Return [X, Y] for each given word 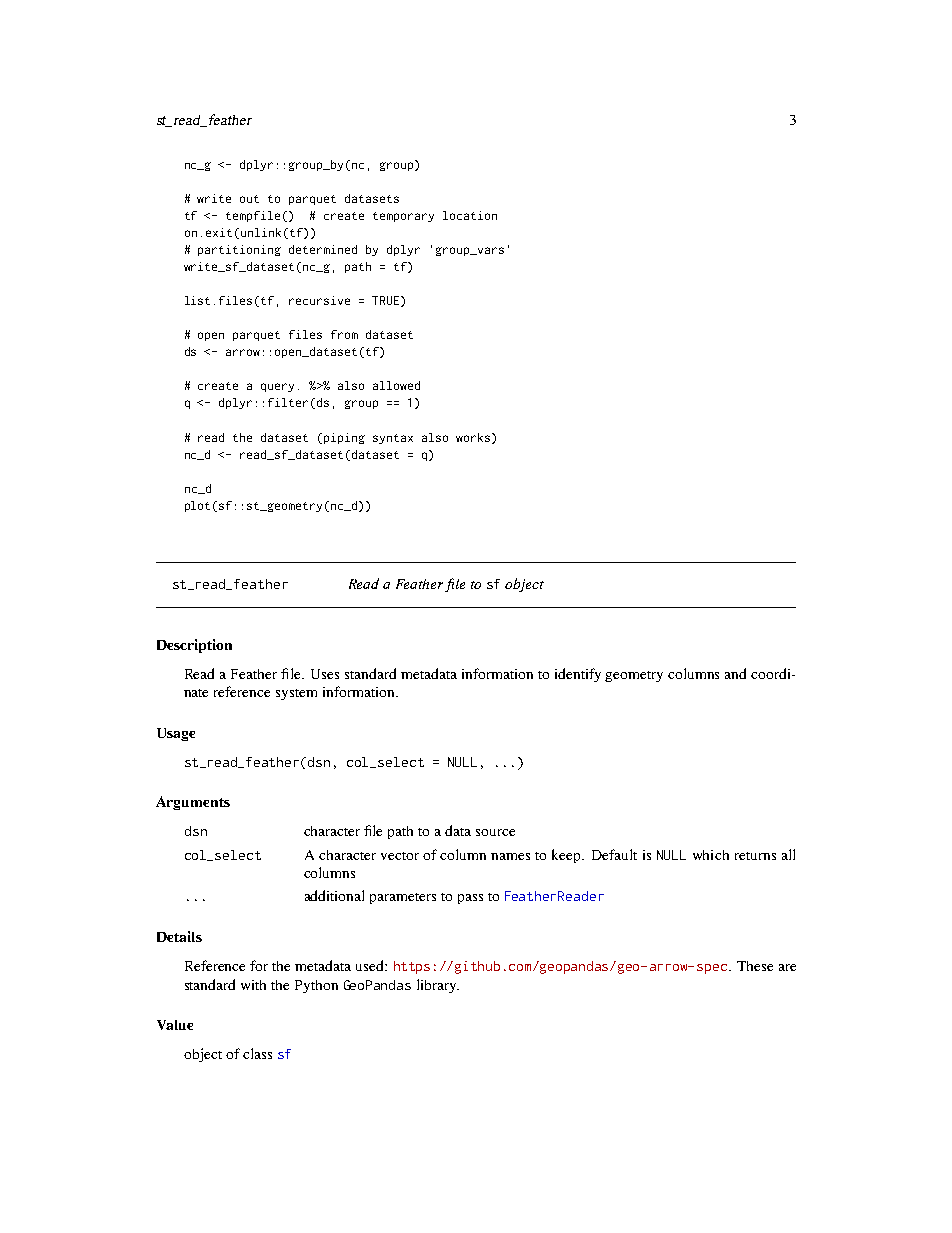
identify [578, 675]
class [257, 1053]
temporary [403, 217]
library [438, 986]
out [249, 199]
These [755, 966]
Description [194, 646]
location [470, 215]
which [711, 855]
